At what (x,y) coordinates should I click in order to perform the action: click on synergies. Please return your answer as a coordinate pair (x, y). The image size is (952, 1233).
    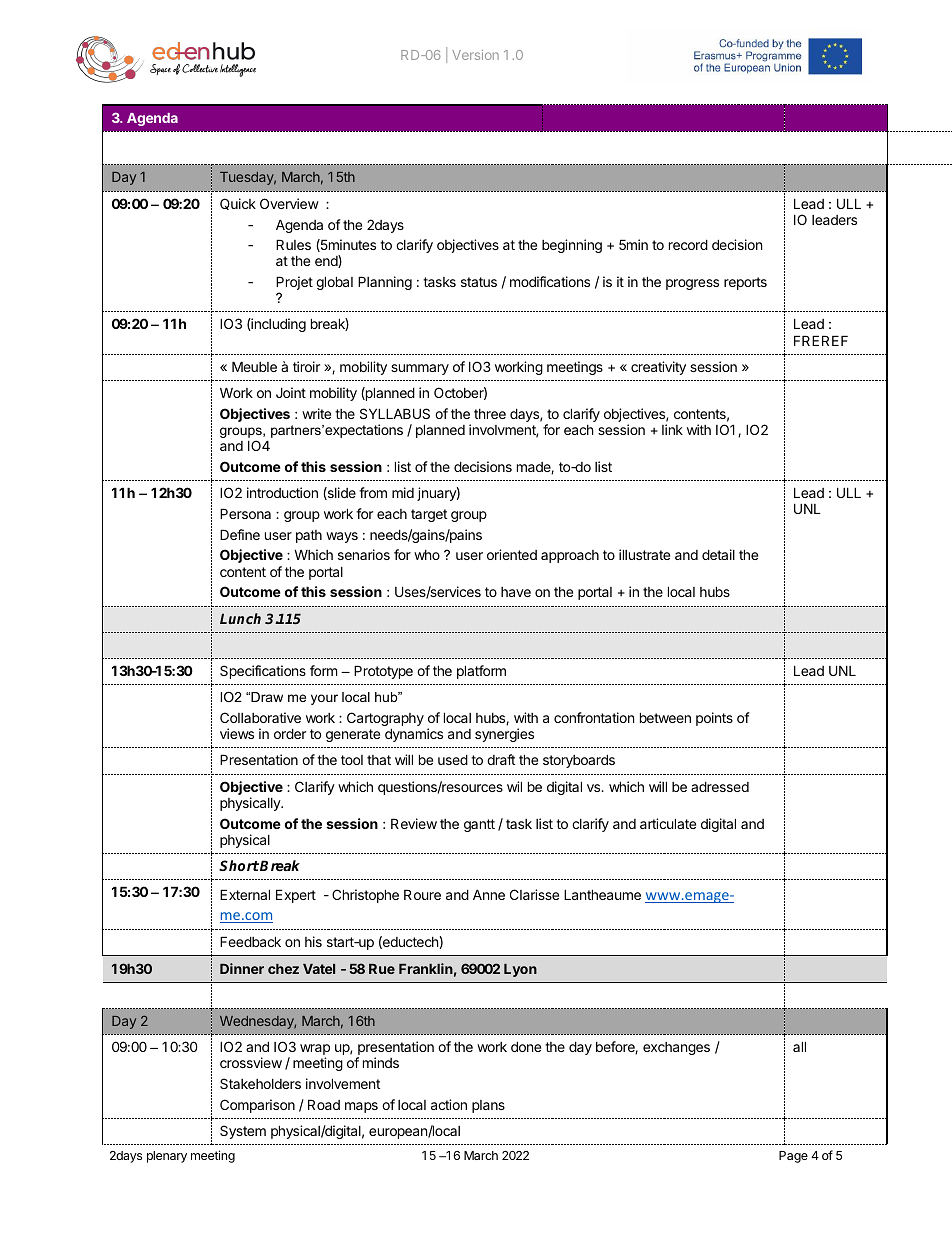
    Looking at the image, I should click on (504, 735).
